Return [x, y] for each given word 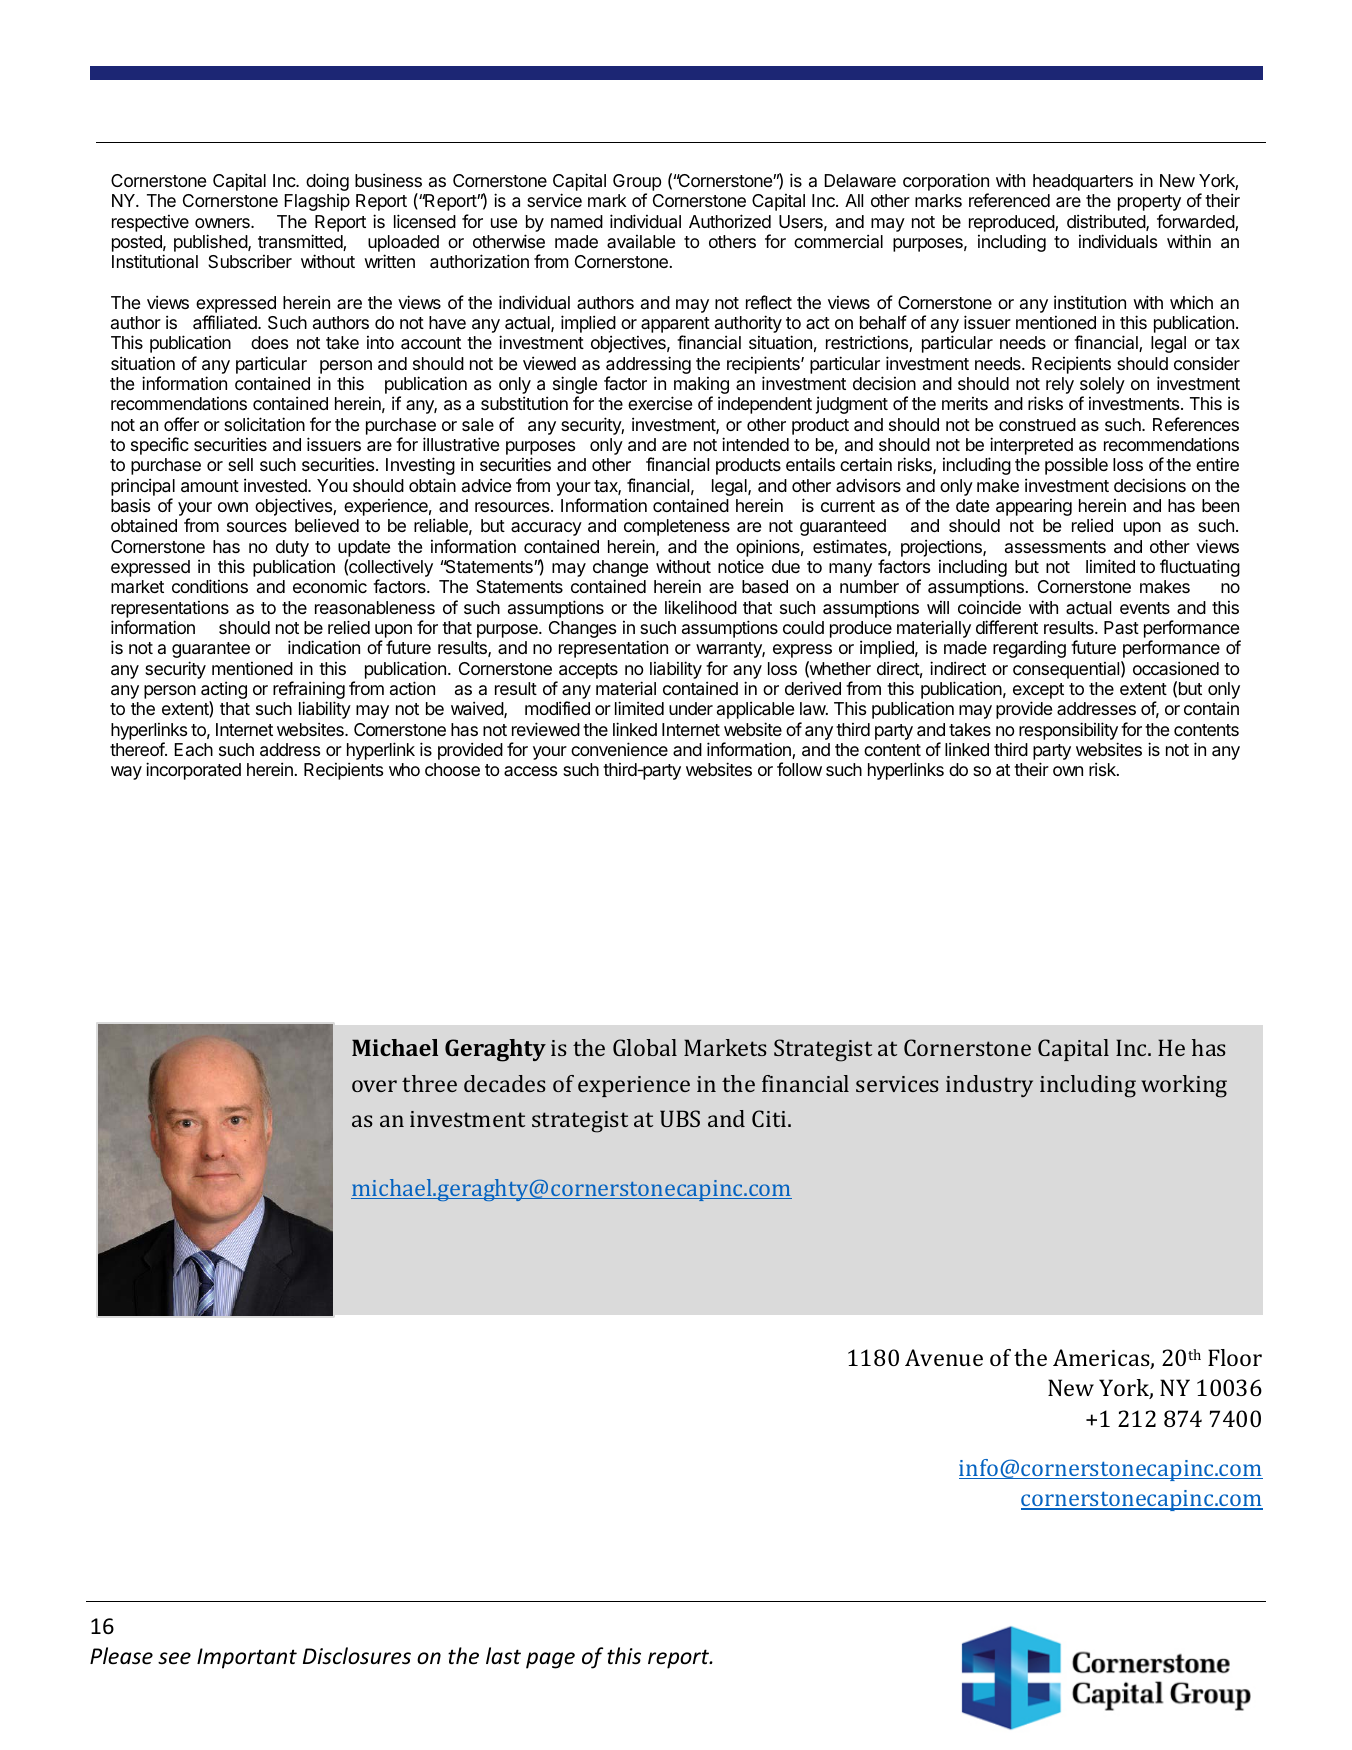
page [550, 1660]
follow [799, 769]
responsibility [1068, 731]
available [641, 242]
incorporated [193, 771]
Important [247, 1658]
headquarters [1083, 182]
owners [223, 223]
